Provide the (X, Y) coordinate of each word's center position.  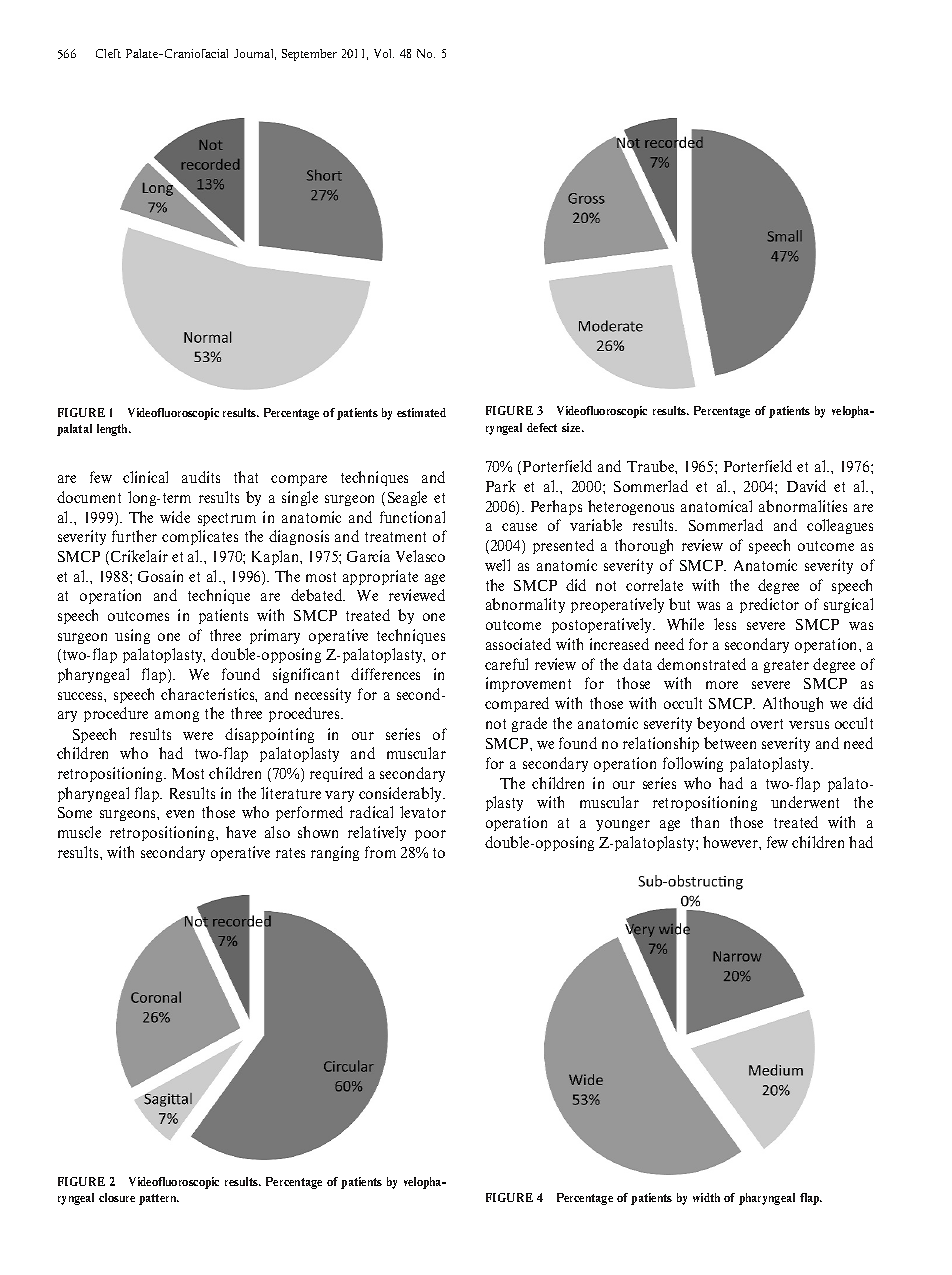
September (309, 55)
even (180, 814)
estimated (421, 412)
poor (430, 835)
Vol (384, 53)
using (132, 636)
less (725, 624)
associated (518, 644)
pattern (159, 1199)
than (705, 822)
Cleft (108, 53)
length (113, 430)
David (806, 486)
